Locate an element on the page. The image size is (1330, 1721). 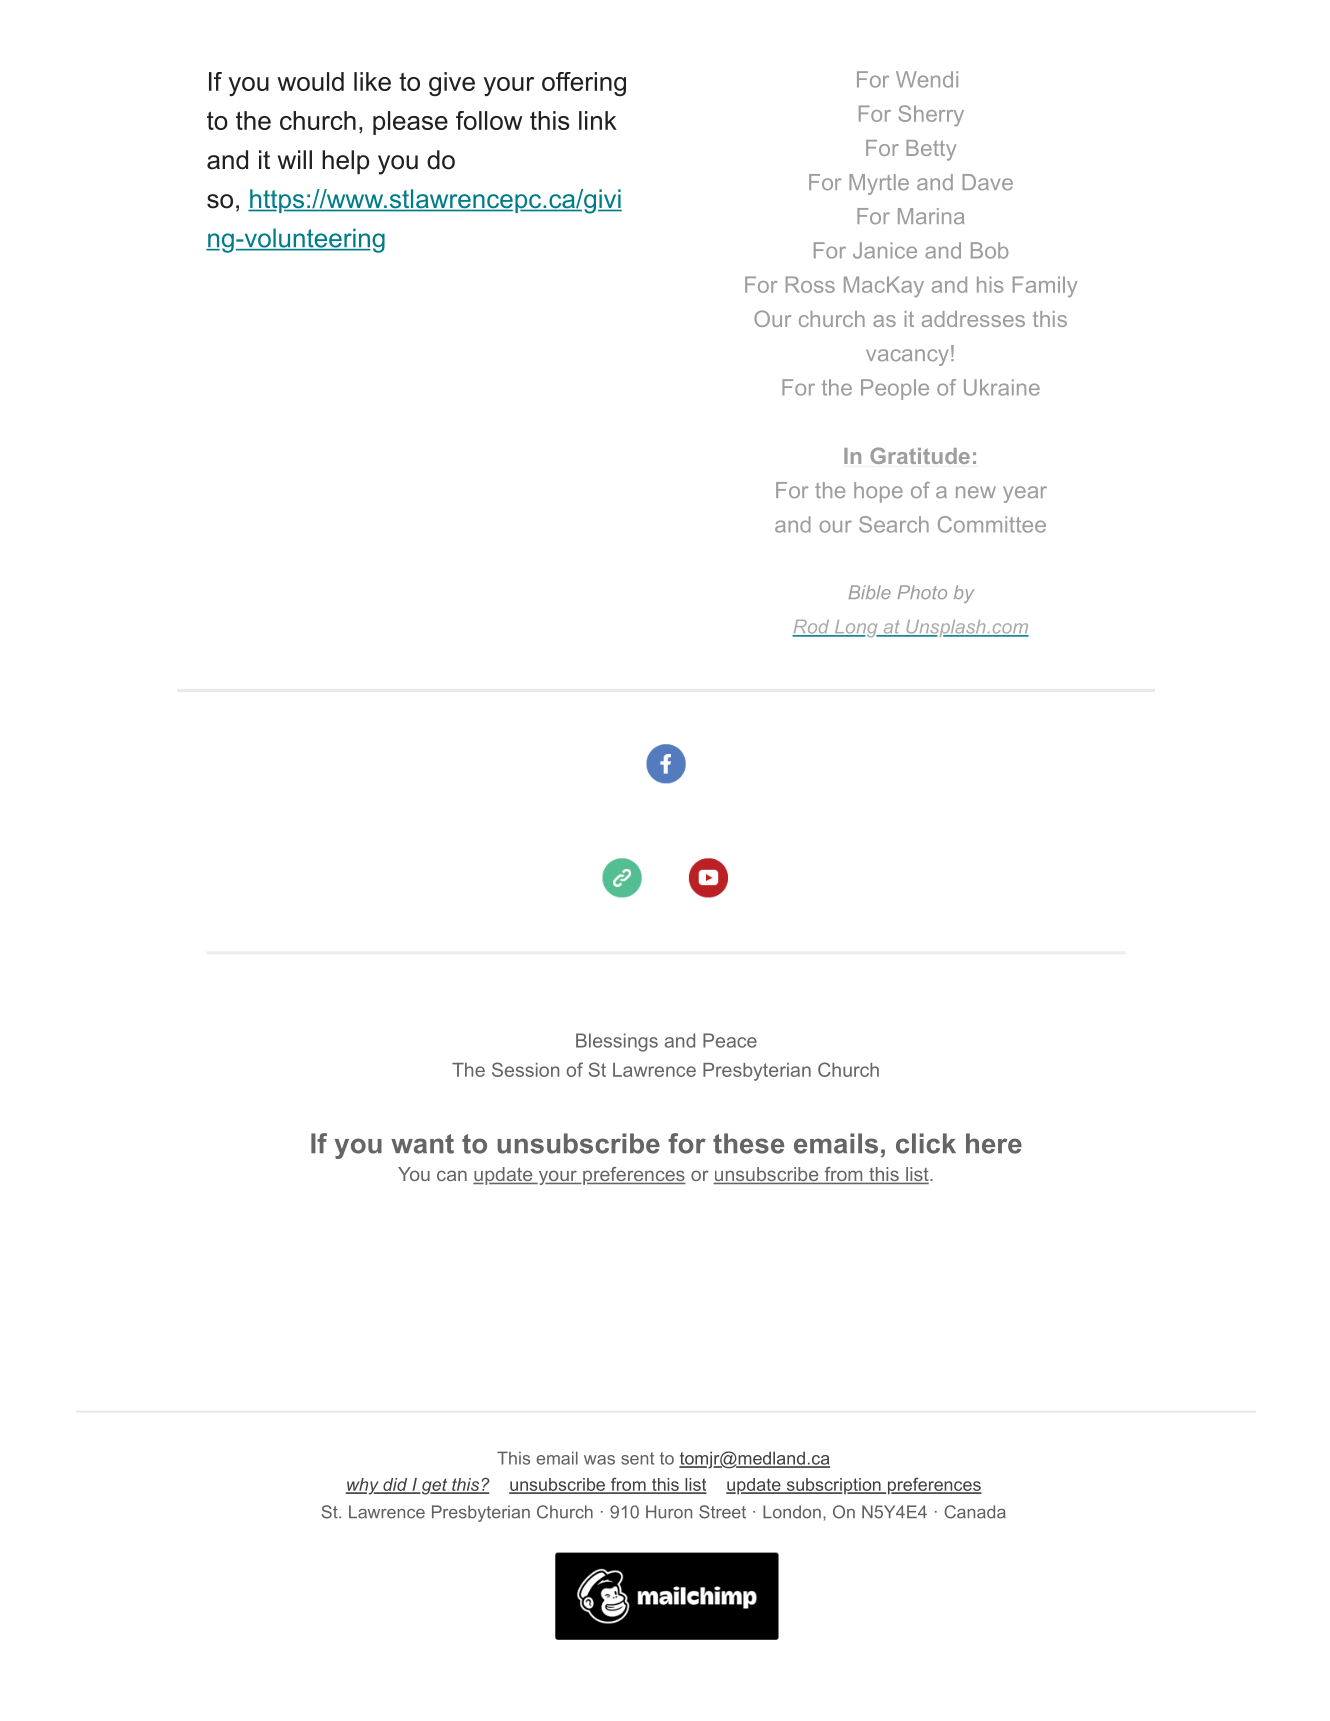
Long is located at coordinates (856, 628).
